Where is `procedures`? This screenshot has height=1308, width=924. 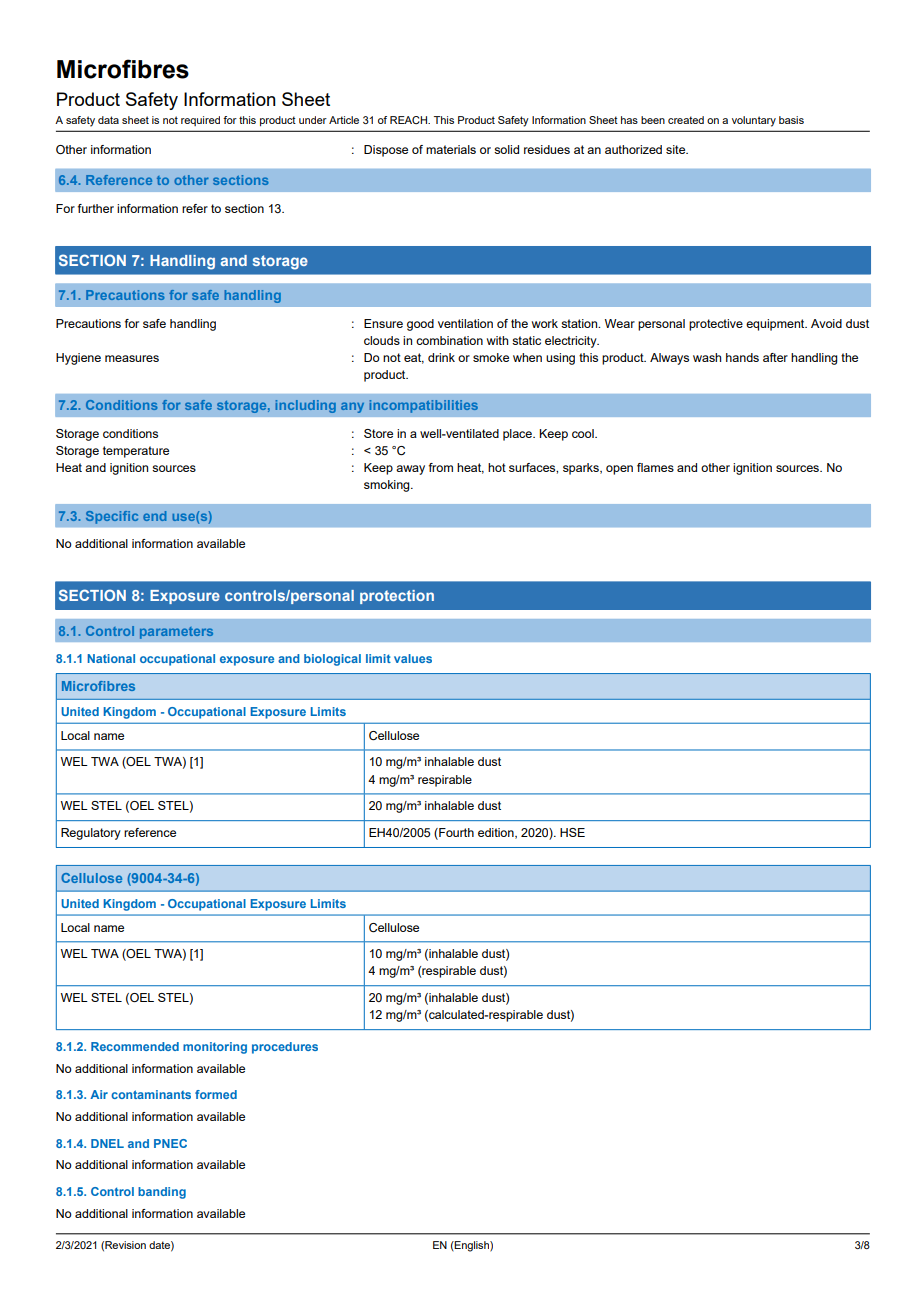
procedures is located at coordinates (285, 1048).
